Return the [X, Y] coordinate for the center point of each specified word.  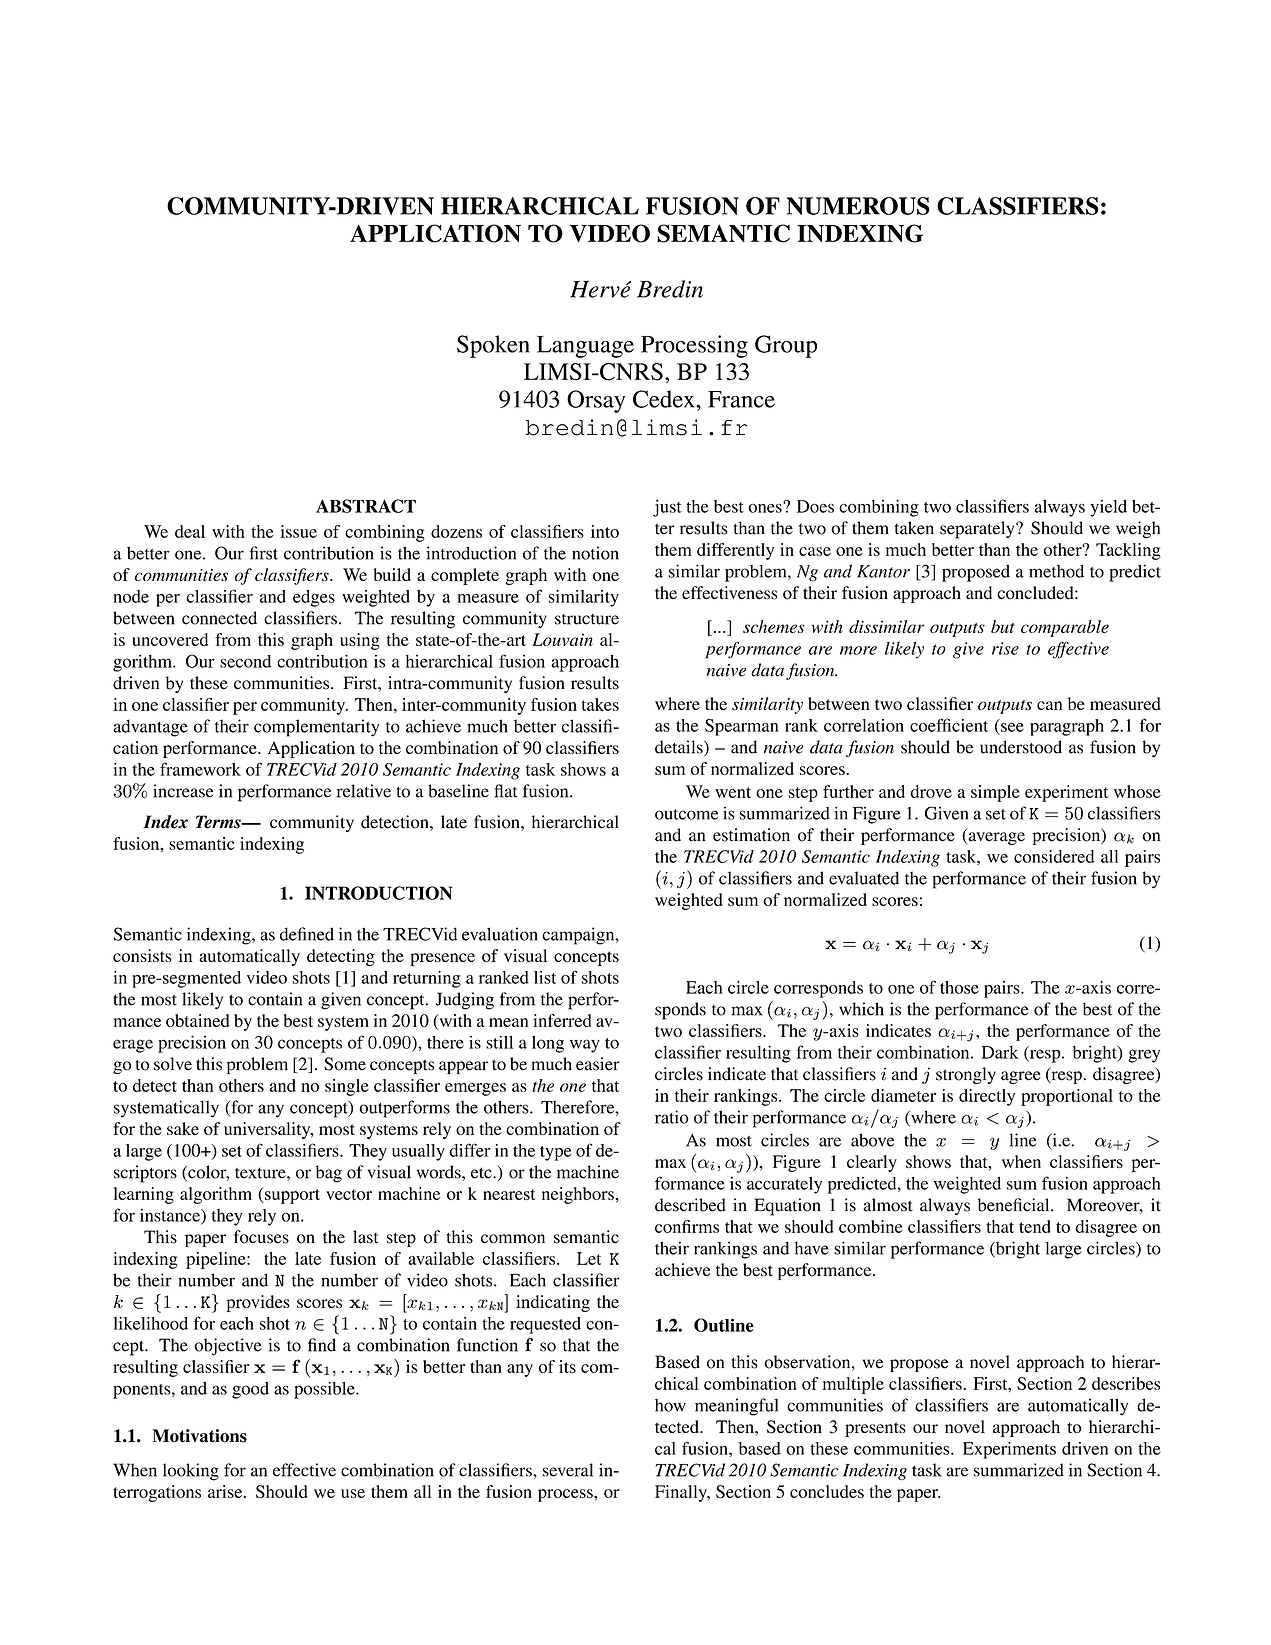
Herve [600, 289]
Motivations [199, 1436]
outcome [686, 814]
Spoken [493, 346]
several [568, 1470]
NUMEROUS [858, 206]
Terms [219, 822]
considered [1054, 856]
